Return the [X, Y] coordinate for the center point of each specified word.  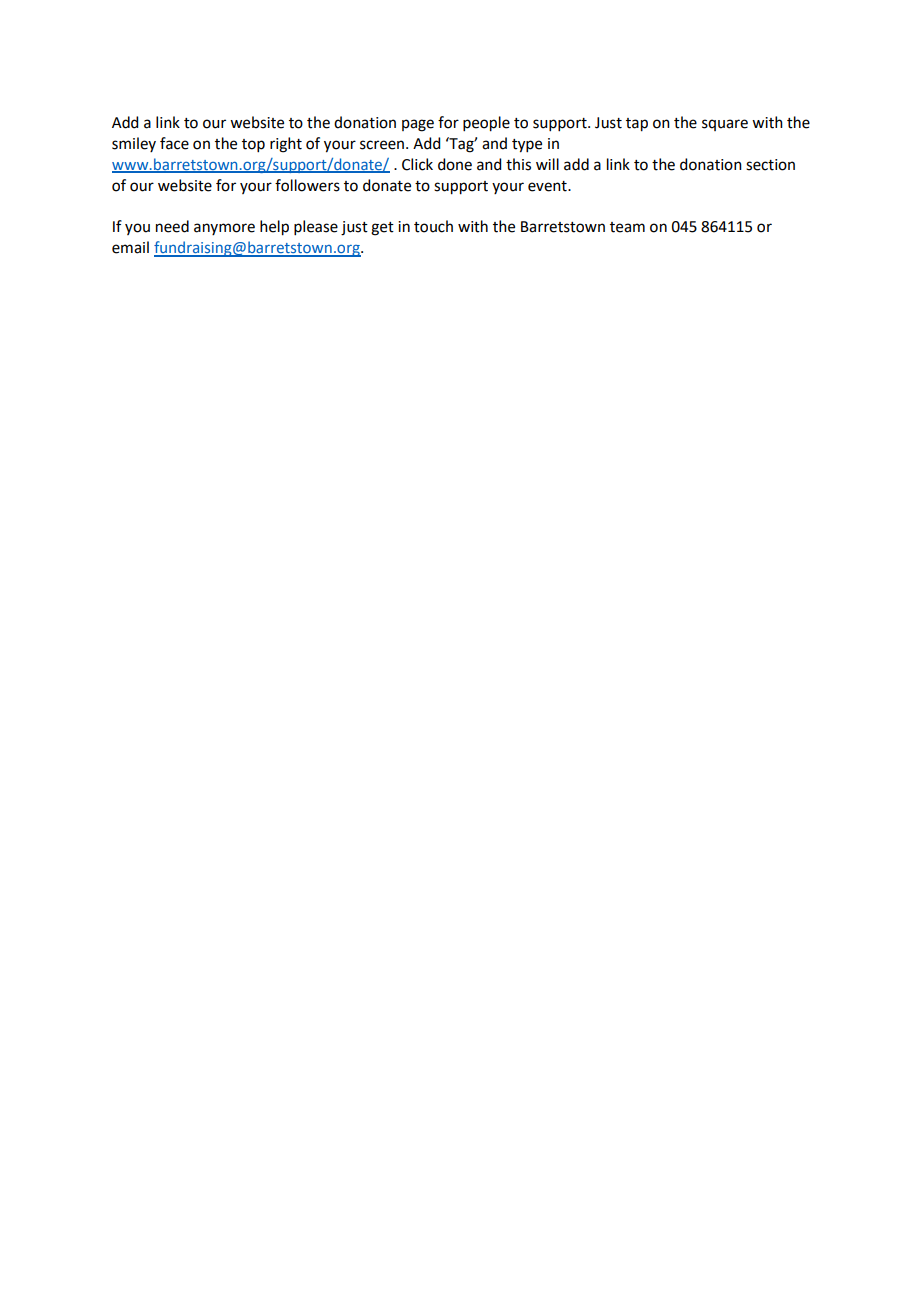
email [130, 247]
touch [433, 226]
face [174, 143]
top [253, 145]
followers [307, 185]
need [172, 226]
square [725, 125]
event [548, 186]
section [770, 165]
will [547, 164]
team [627, 227]
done [455, 164]
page [418, 125]
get [382, 229]
